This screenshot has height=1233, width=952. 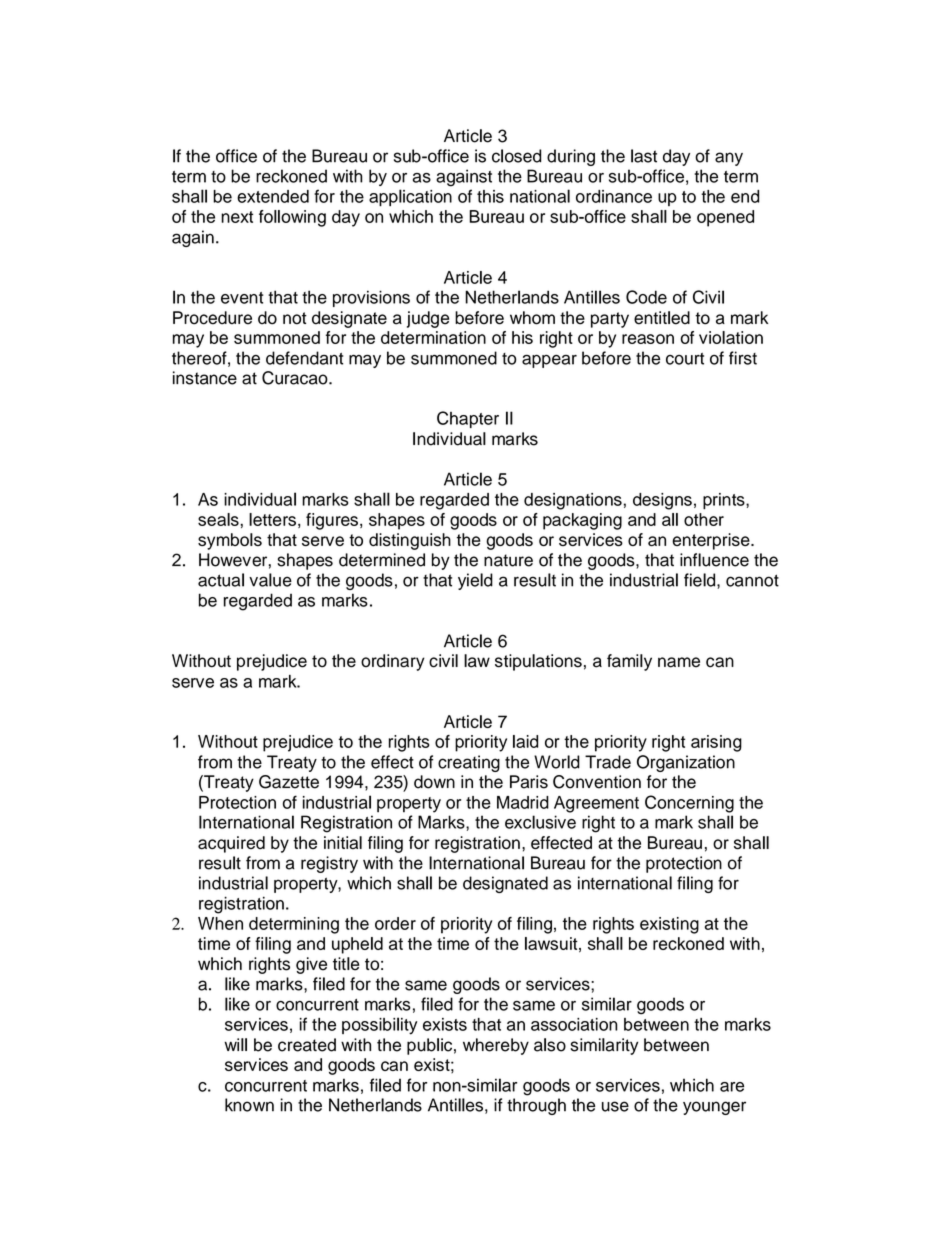 I want to click on known, so click(x=249, y=1105).
